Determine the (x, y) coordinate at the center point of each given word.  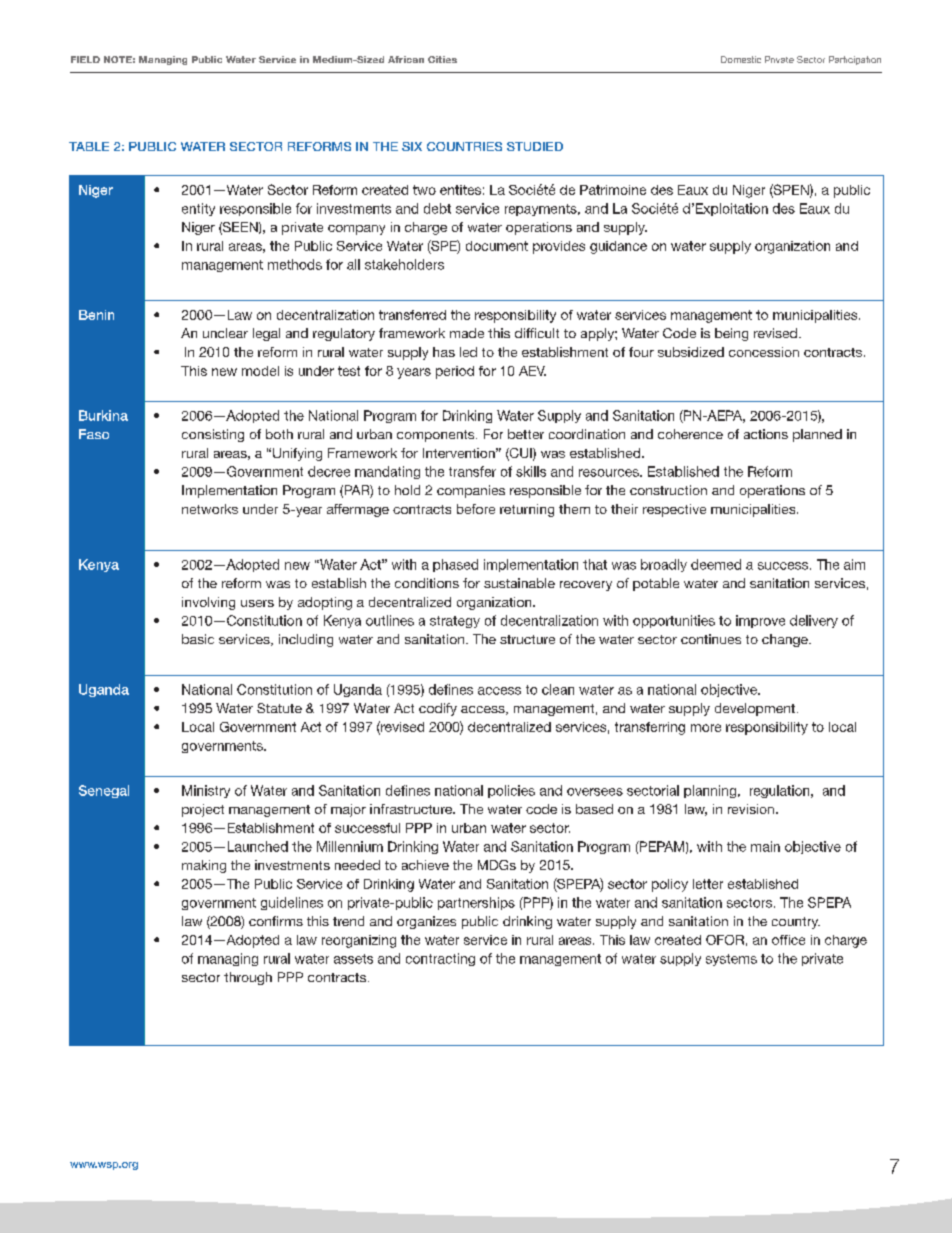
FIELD (85, 59)
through (248, 978)
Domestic (741, 59)
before (476, 509)
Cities (442, 59)
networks (210, 509)
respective (674, 510)
